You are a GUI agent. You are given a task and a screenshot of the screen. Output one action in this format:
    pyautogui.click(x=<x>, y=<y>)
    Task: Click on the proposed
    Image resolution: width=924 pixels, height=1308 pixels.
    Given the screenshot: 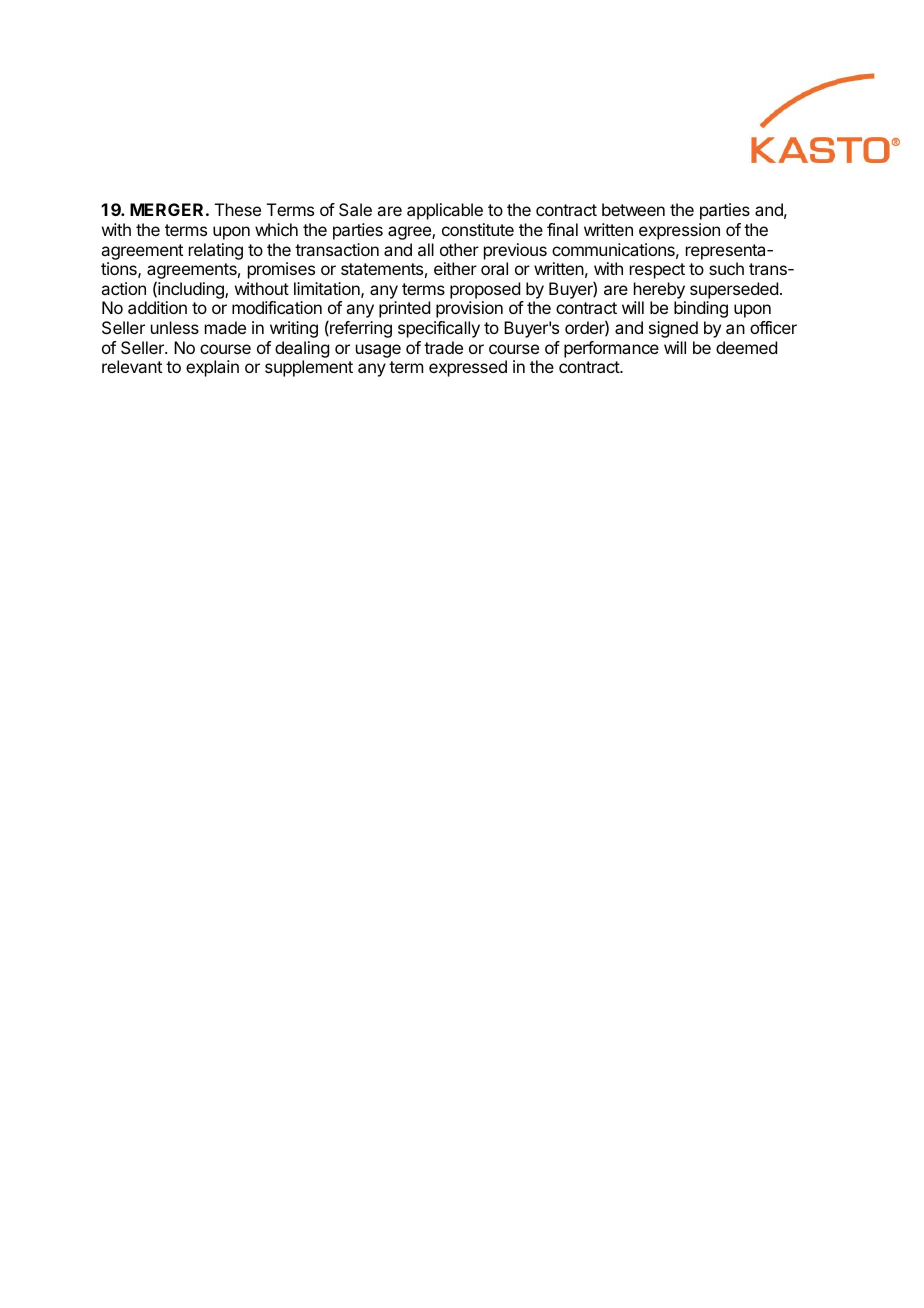 What is the action you would take?
    pyautogui.click(x=485, y=290)
